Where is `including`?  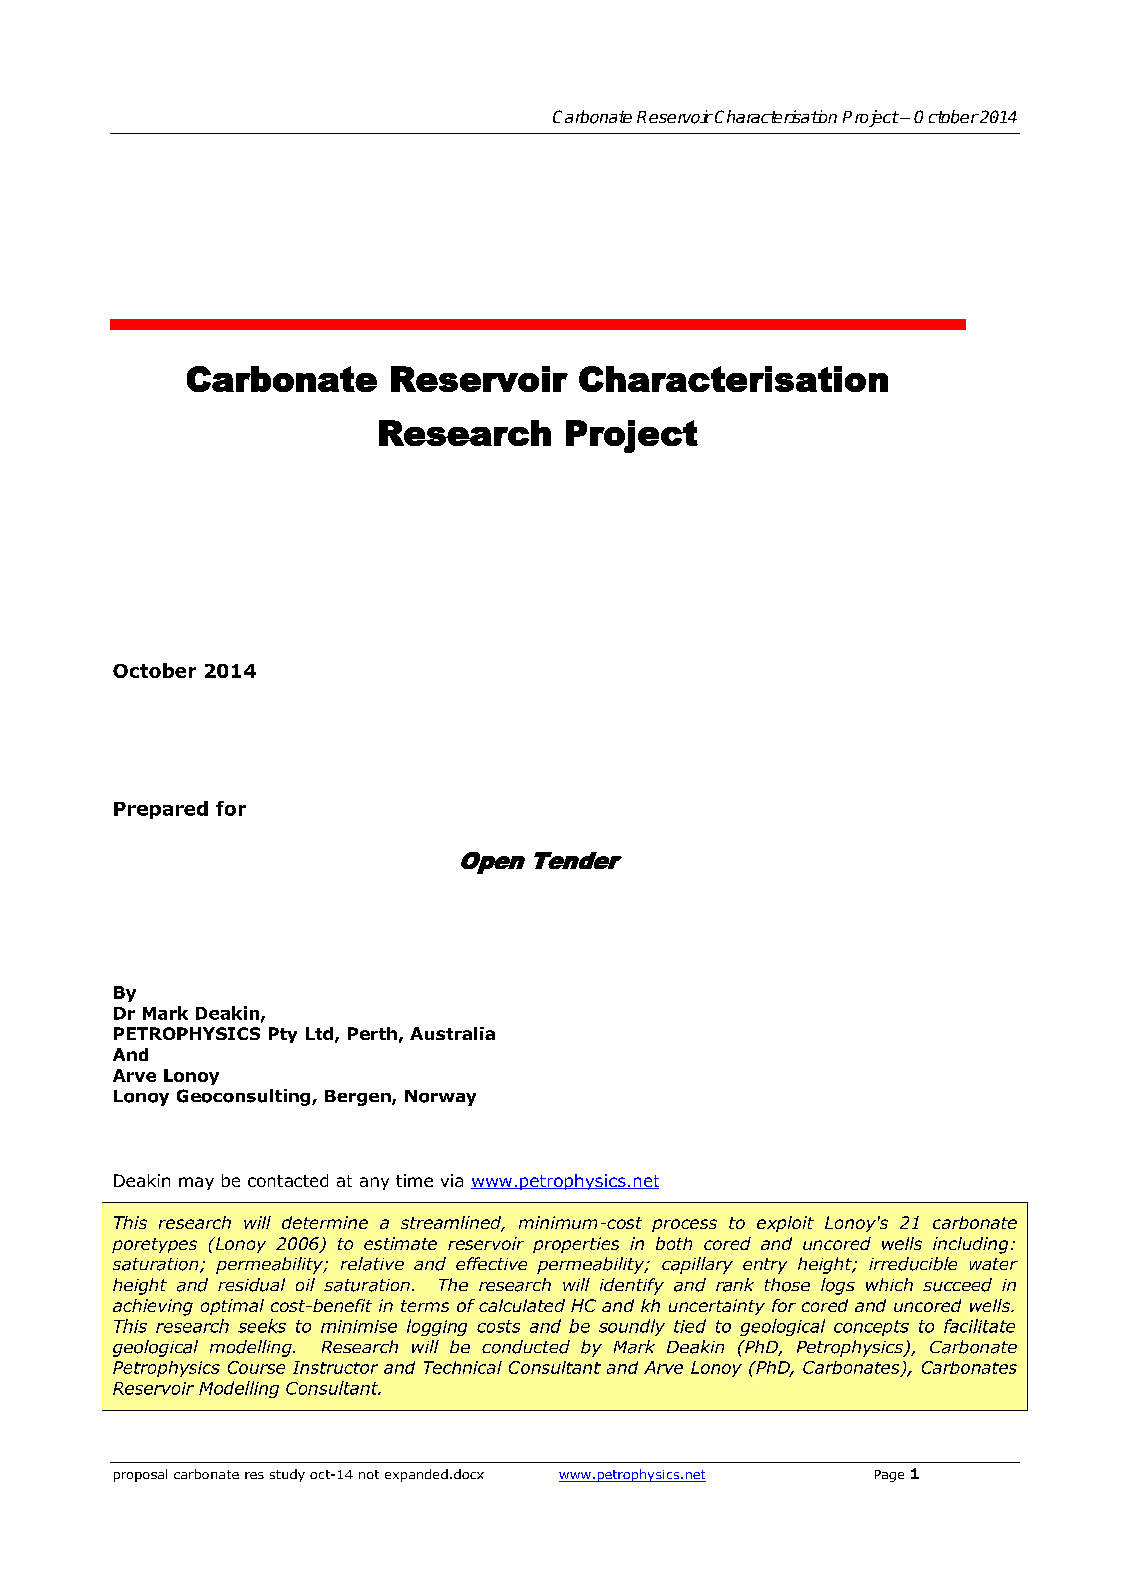 including is located at coordinates (970, 1245).
